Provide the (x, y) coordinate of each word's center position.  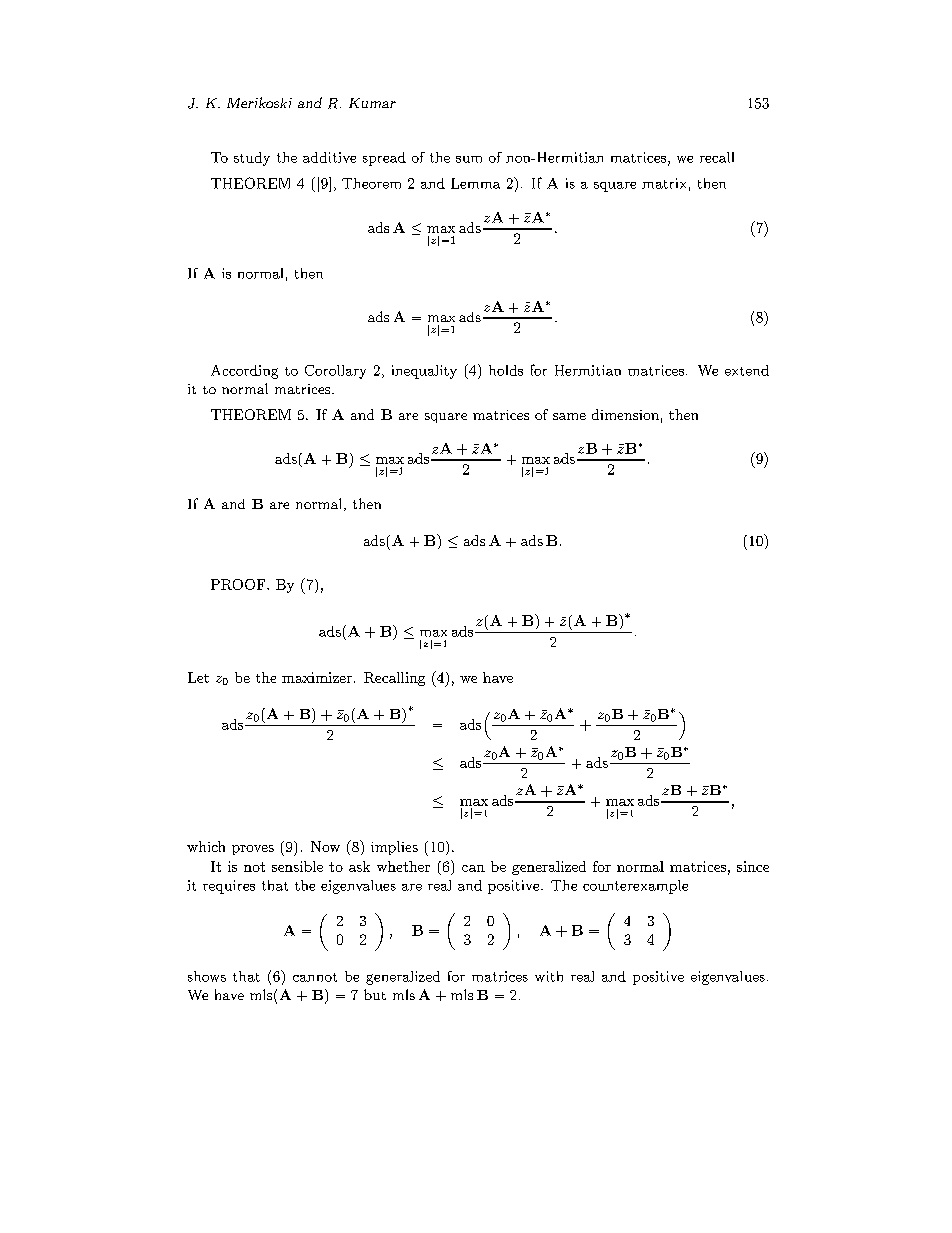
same (569, 416)
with (549, 976)
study (252, 159)
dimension (625, 414)
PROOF (239, 584)
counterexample (635, 887)
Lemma (475, 183)
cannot (315, 977)
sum (469, 159)
